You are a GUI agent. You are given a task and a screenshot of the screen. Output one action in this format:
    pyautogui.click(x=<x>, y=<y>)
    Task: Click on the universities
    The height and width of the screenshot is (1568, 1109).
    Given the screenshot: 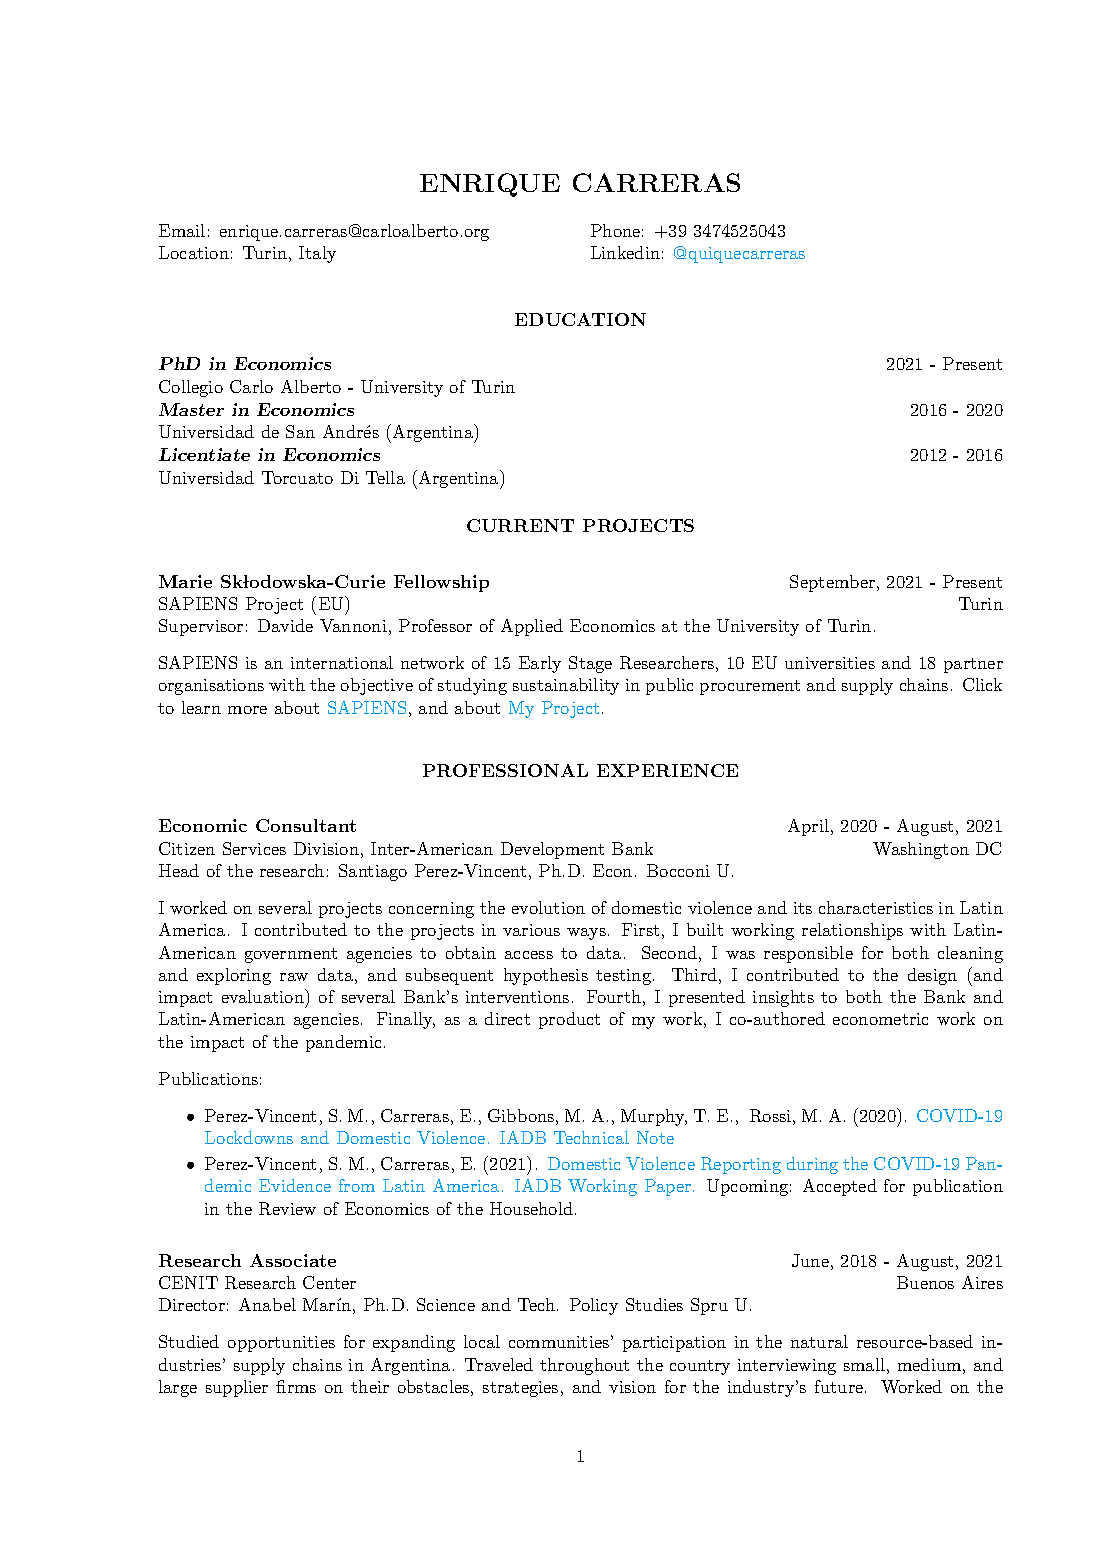 What is the action you would take?
    pyautogui.click(x=830, y=663)
